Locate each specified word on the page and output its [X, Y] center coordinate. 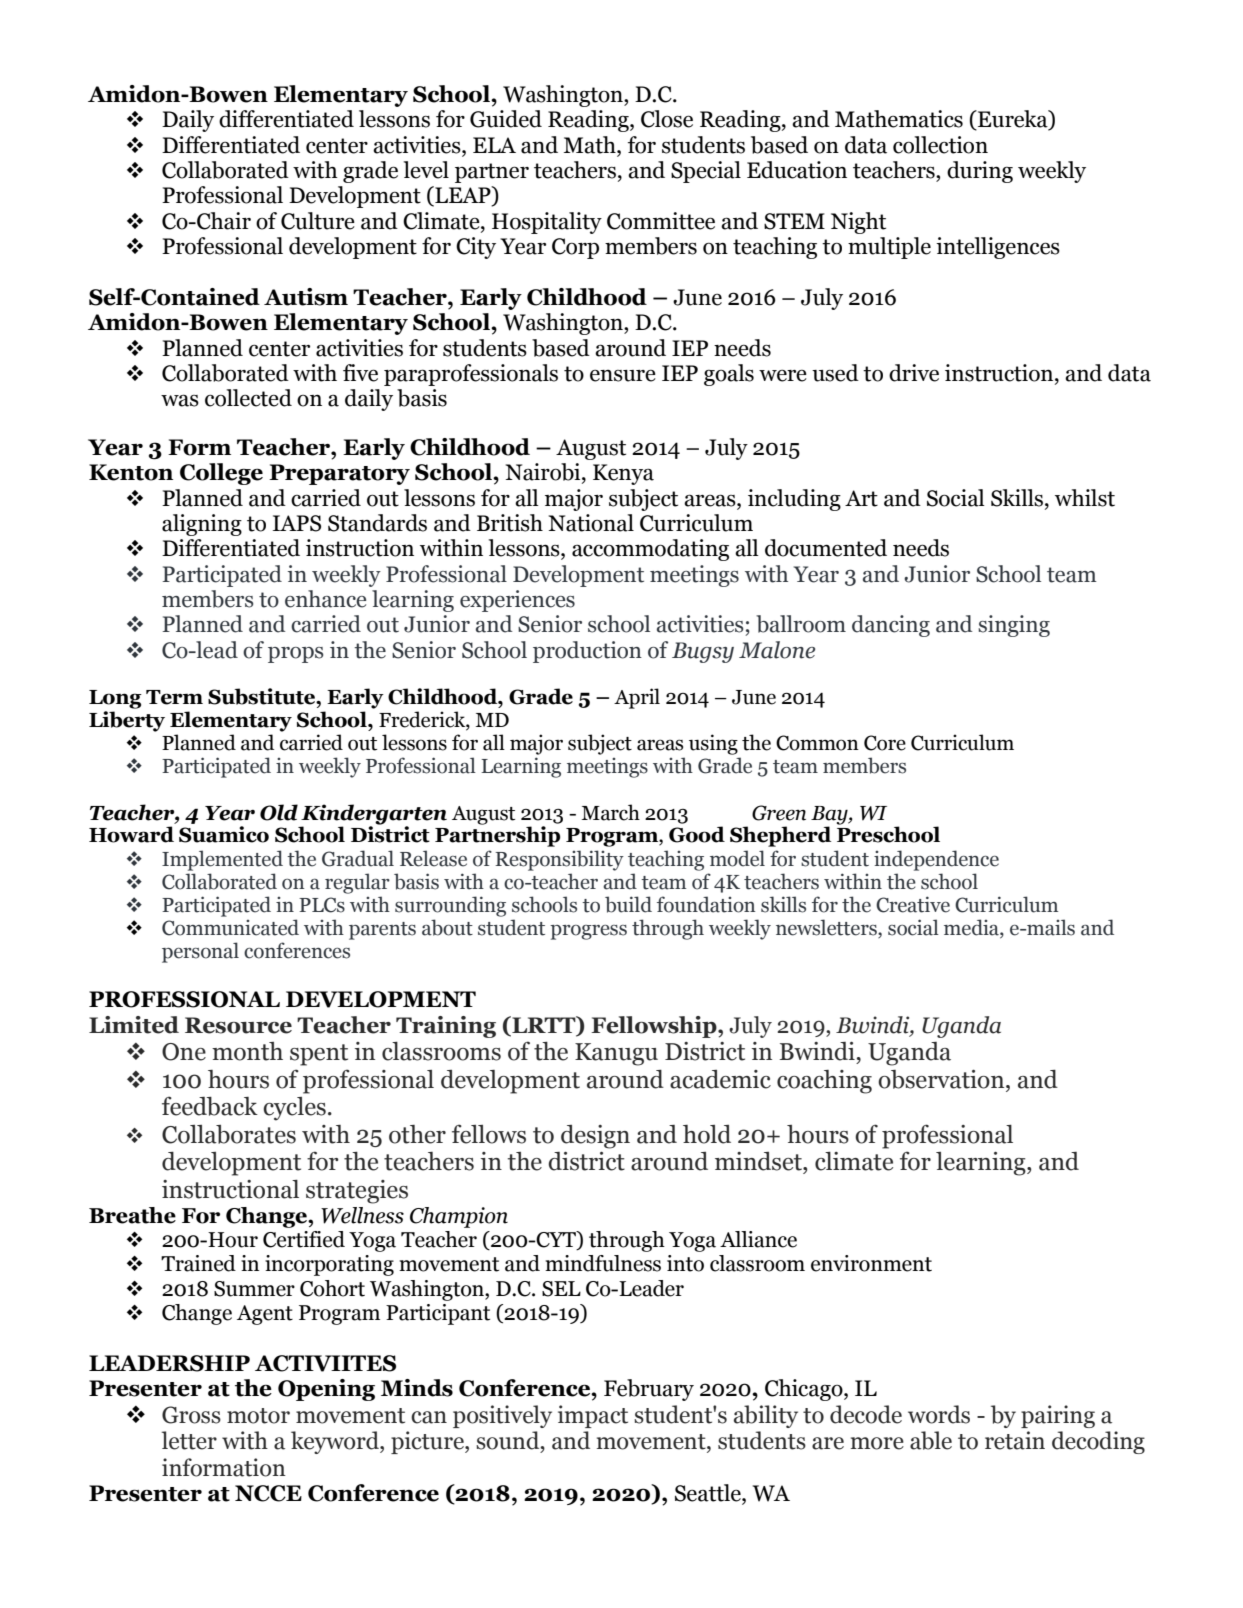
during [980, 172]
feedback [210, 1106]
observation [942, 1079]
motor [258, 1416]
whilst [1085, 498]
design [595, 1137]
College [221, 474]
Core [885, 743]
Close [667, 119]
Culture [318, 221]
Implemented [222, 860]
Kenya [623, 474]
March [611, 812]
